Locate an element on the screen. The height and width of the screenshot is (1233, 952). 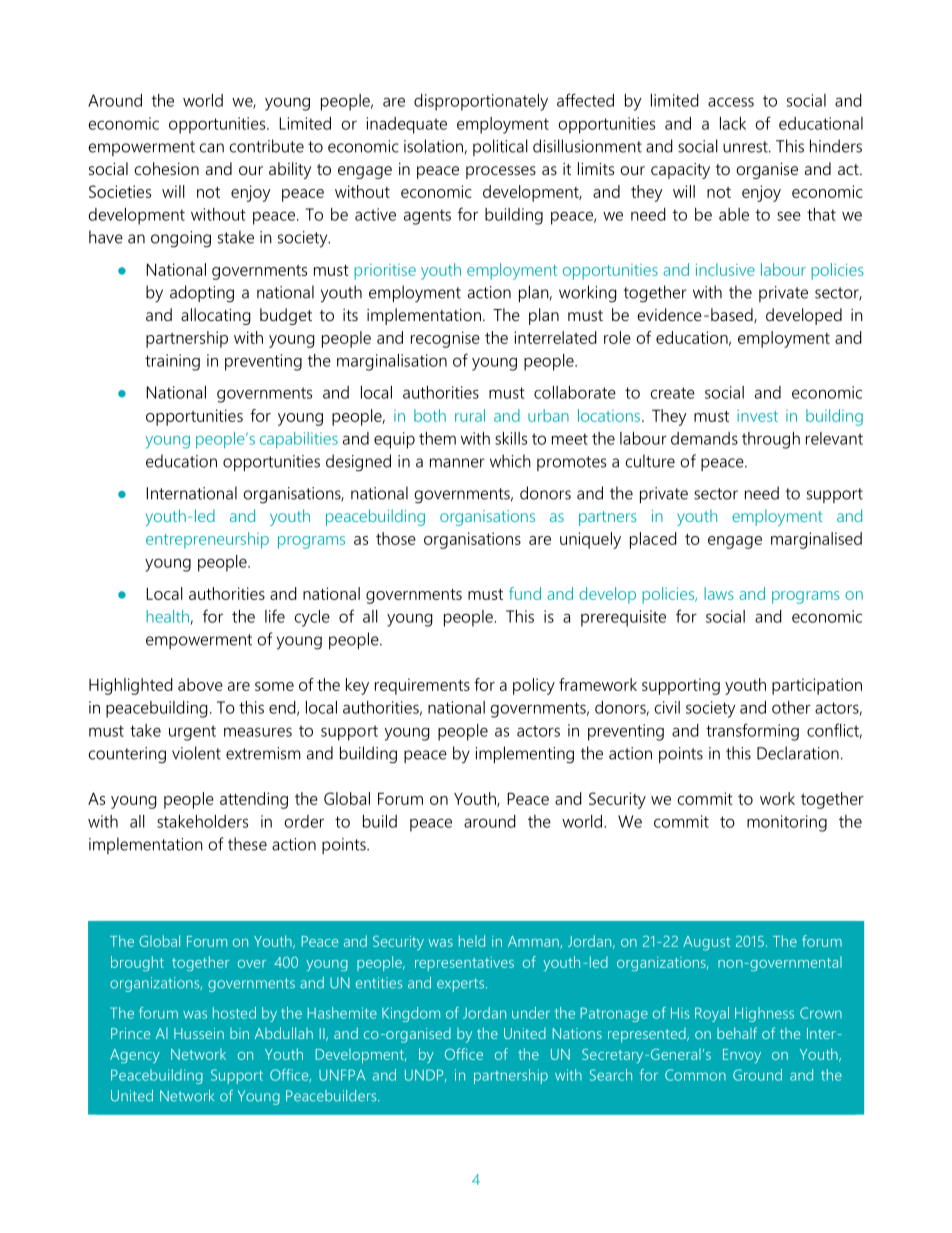
lack is located at coordinates (733, 123).
